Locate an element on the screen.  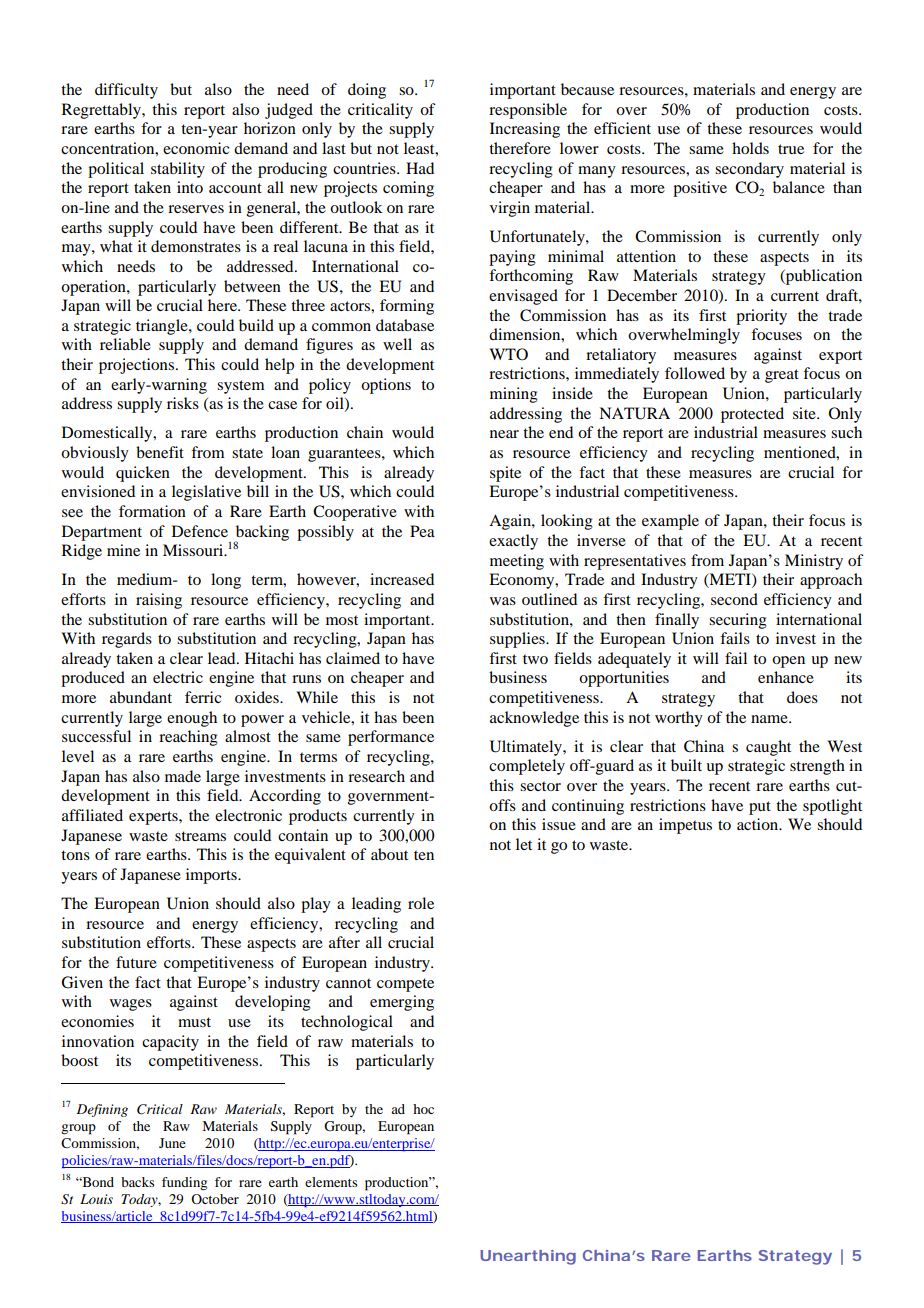
securing is located at coordinates (738, 621).
